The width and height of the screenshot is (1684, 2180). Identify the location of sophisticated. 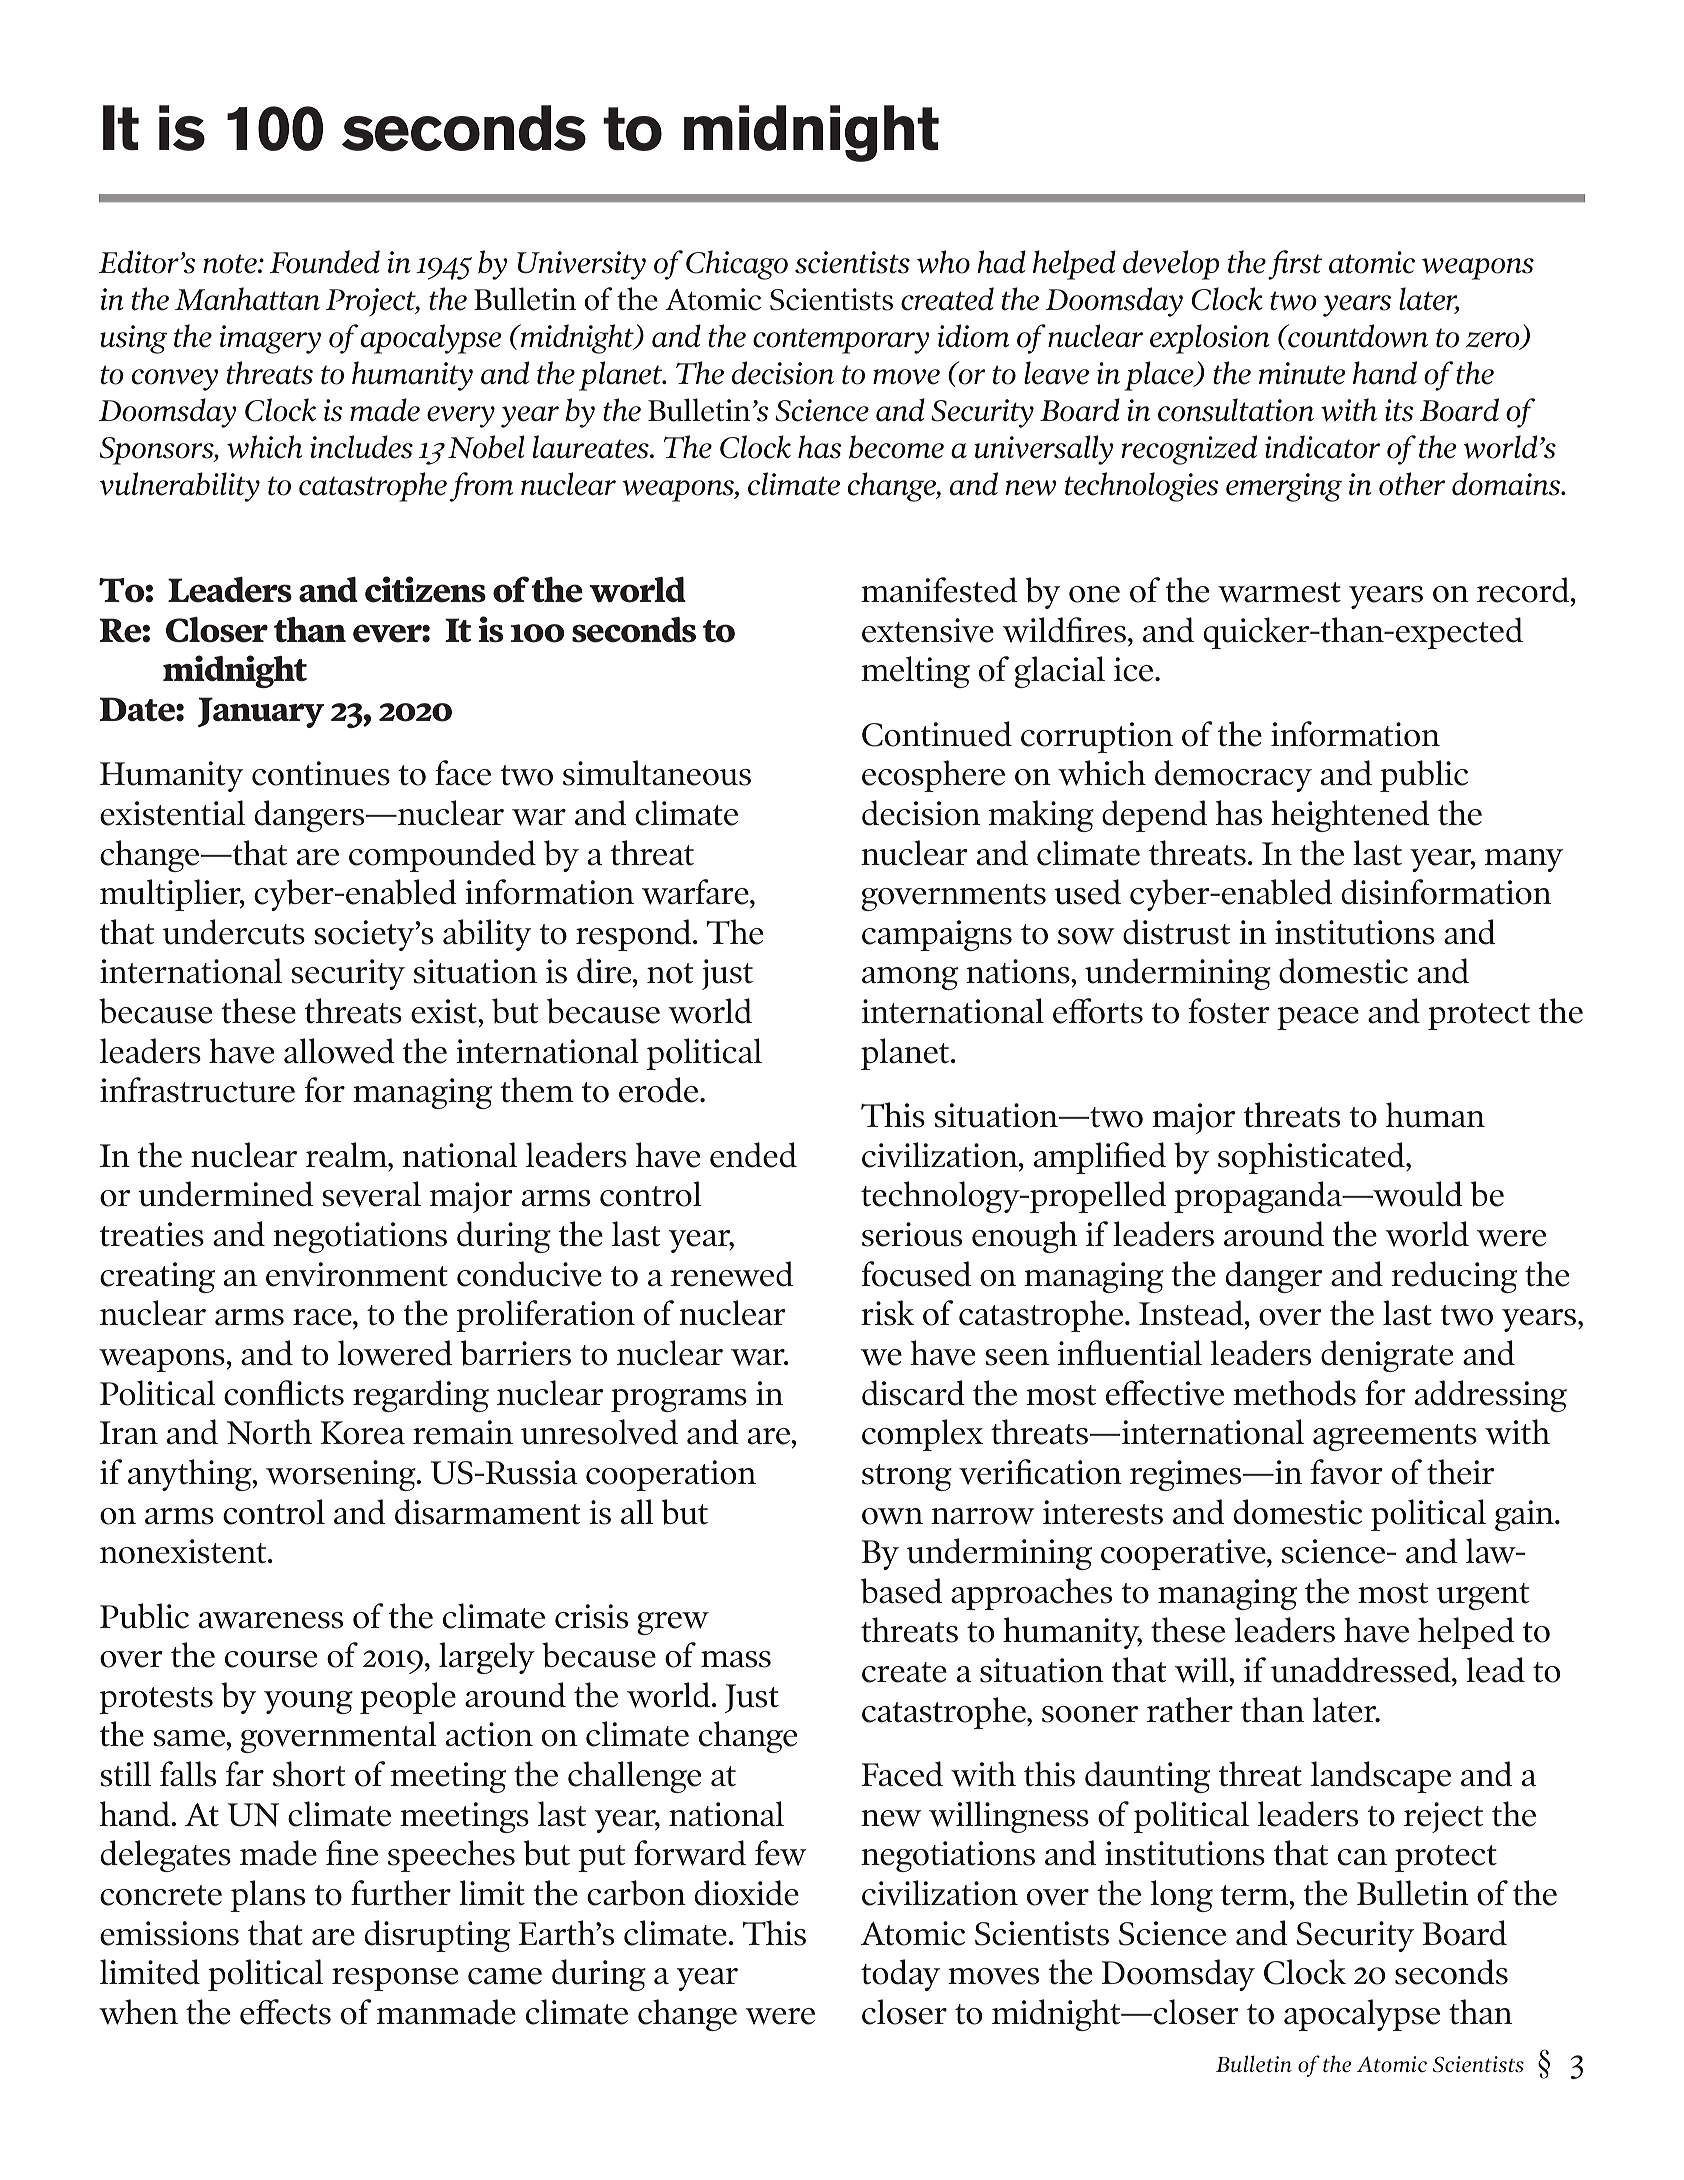
(1312, 1158).
